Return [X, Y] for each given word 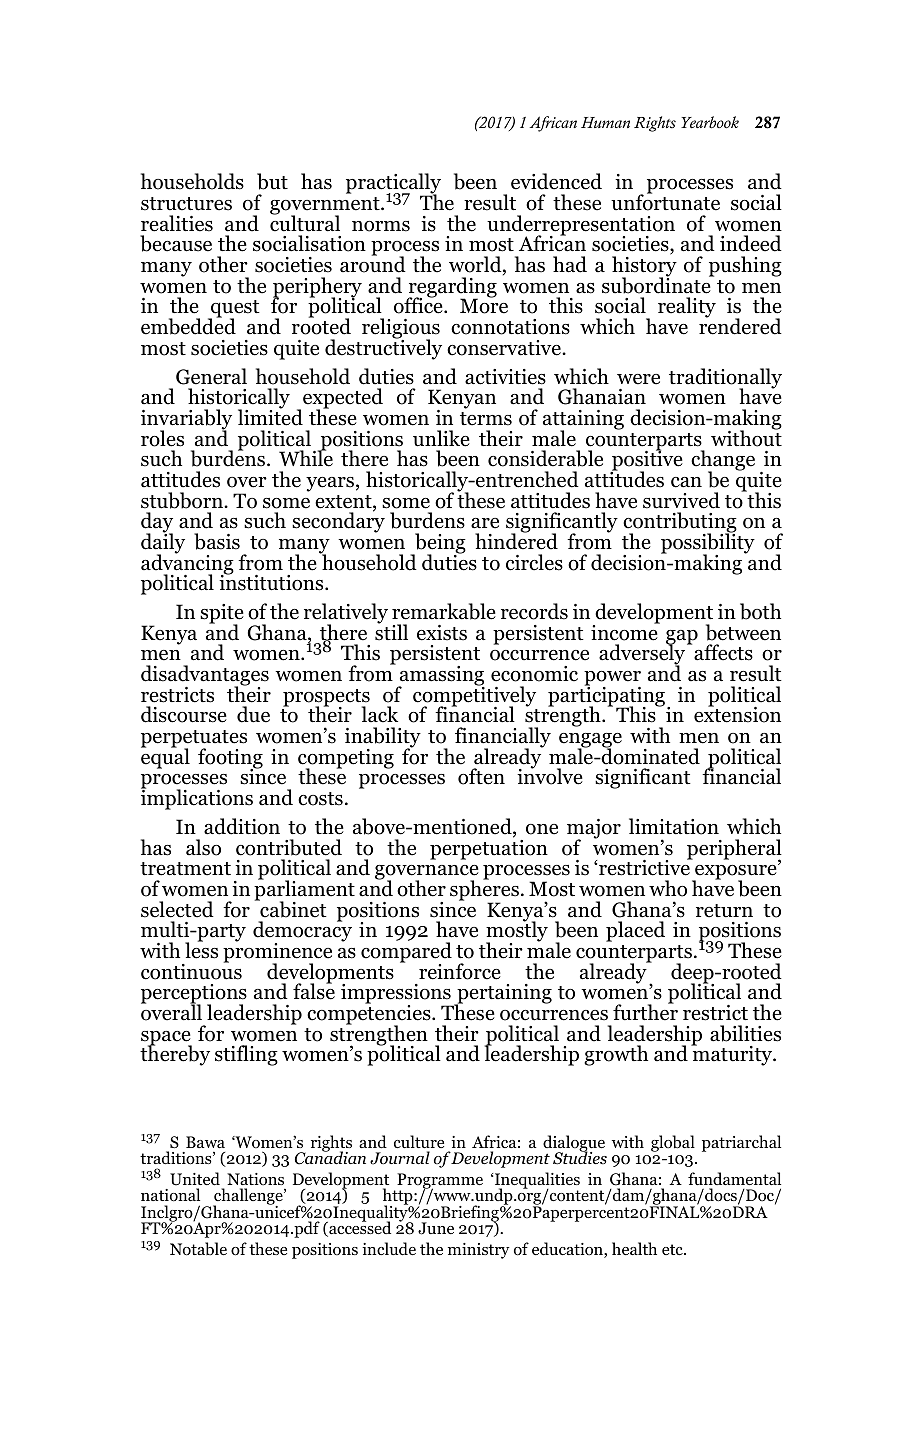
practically [393, 185]
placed [635, 931]
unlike [441, 438]
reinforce [460, 971]
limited [270, 416]
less [201, 949]
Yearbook [710, 122]
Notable [198, 1249]
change [723, 462]
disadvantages [205, 677]
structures [186, 204]
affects [723, 652]
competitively [474, 696]
